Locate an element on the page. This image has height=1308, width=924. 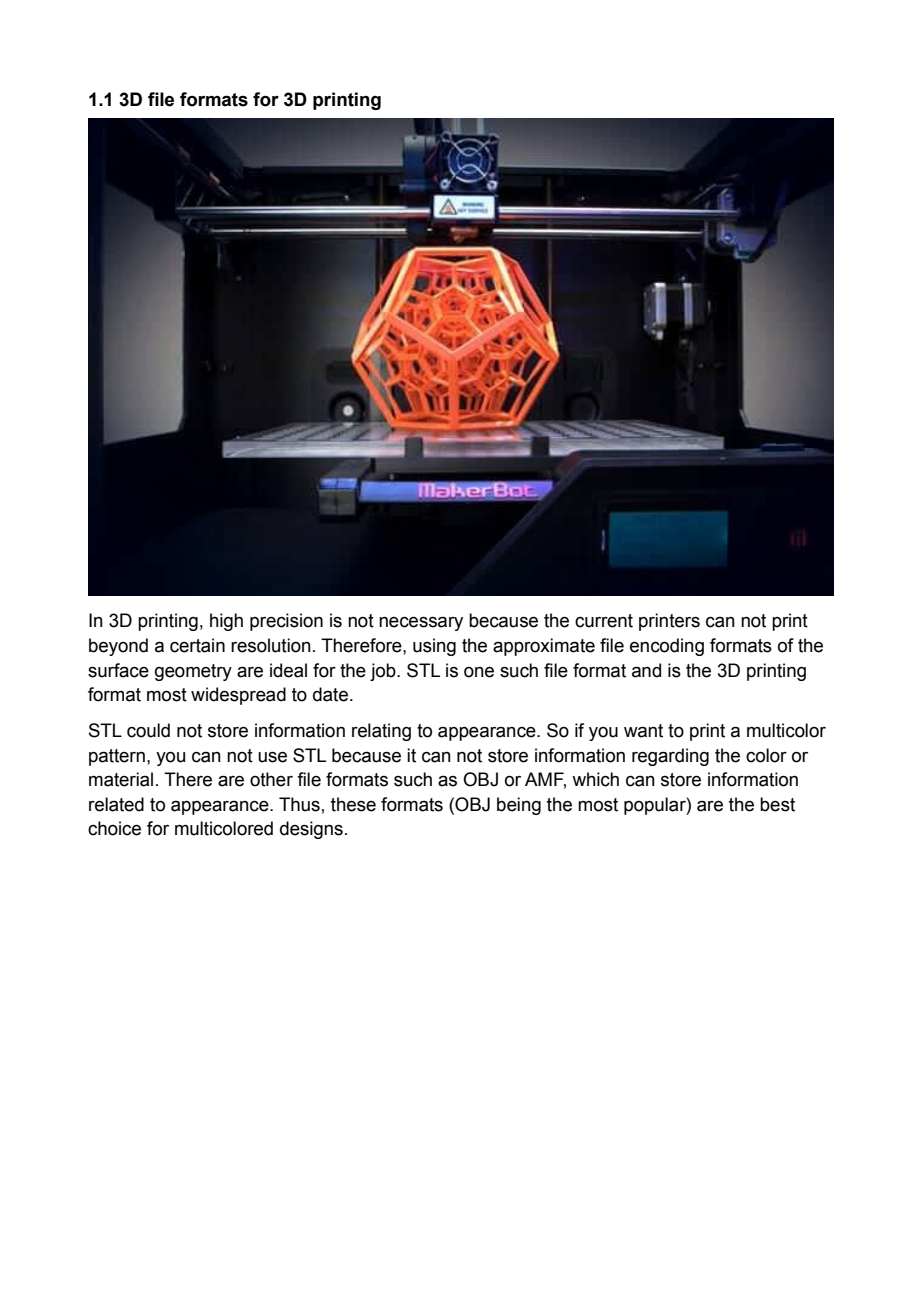
date is located at coordinates (330, 694).
